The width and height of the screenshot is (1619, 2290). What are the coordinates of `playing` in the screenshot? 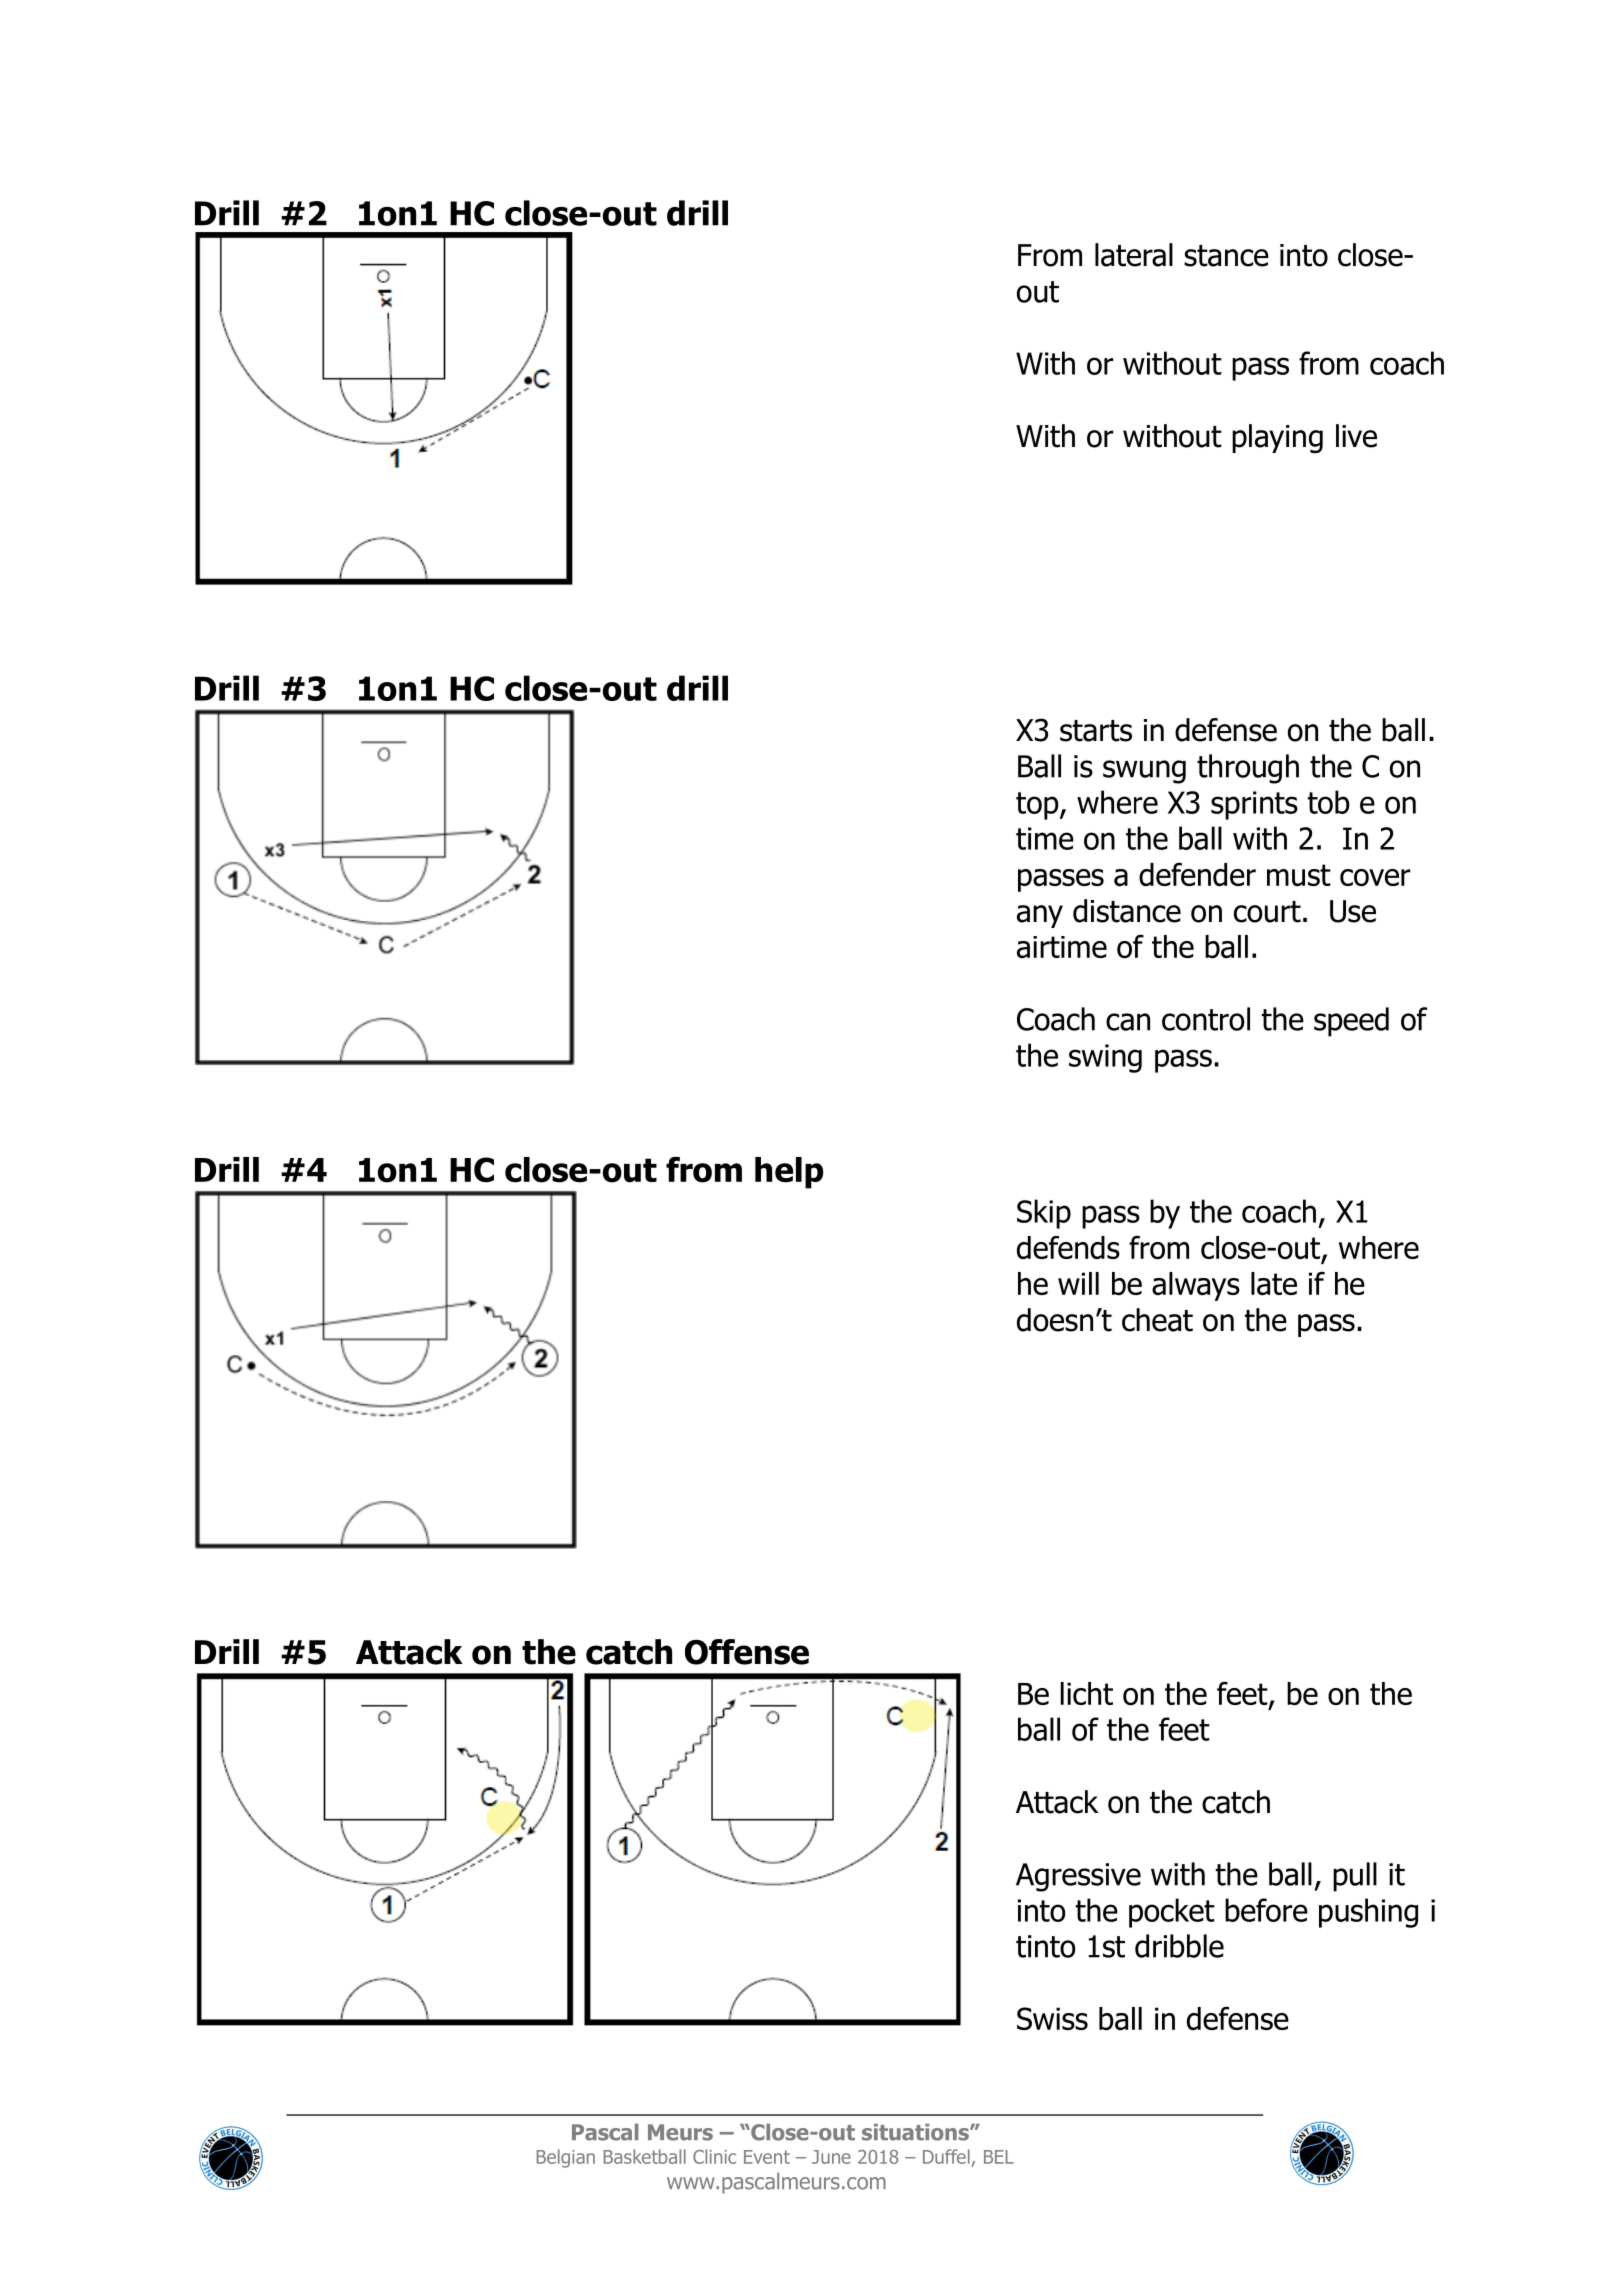 It's located at (1277, 438).
